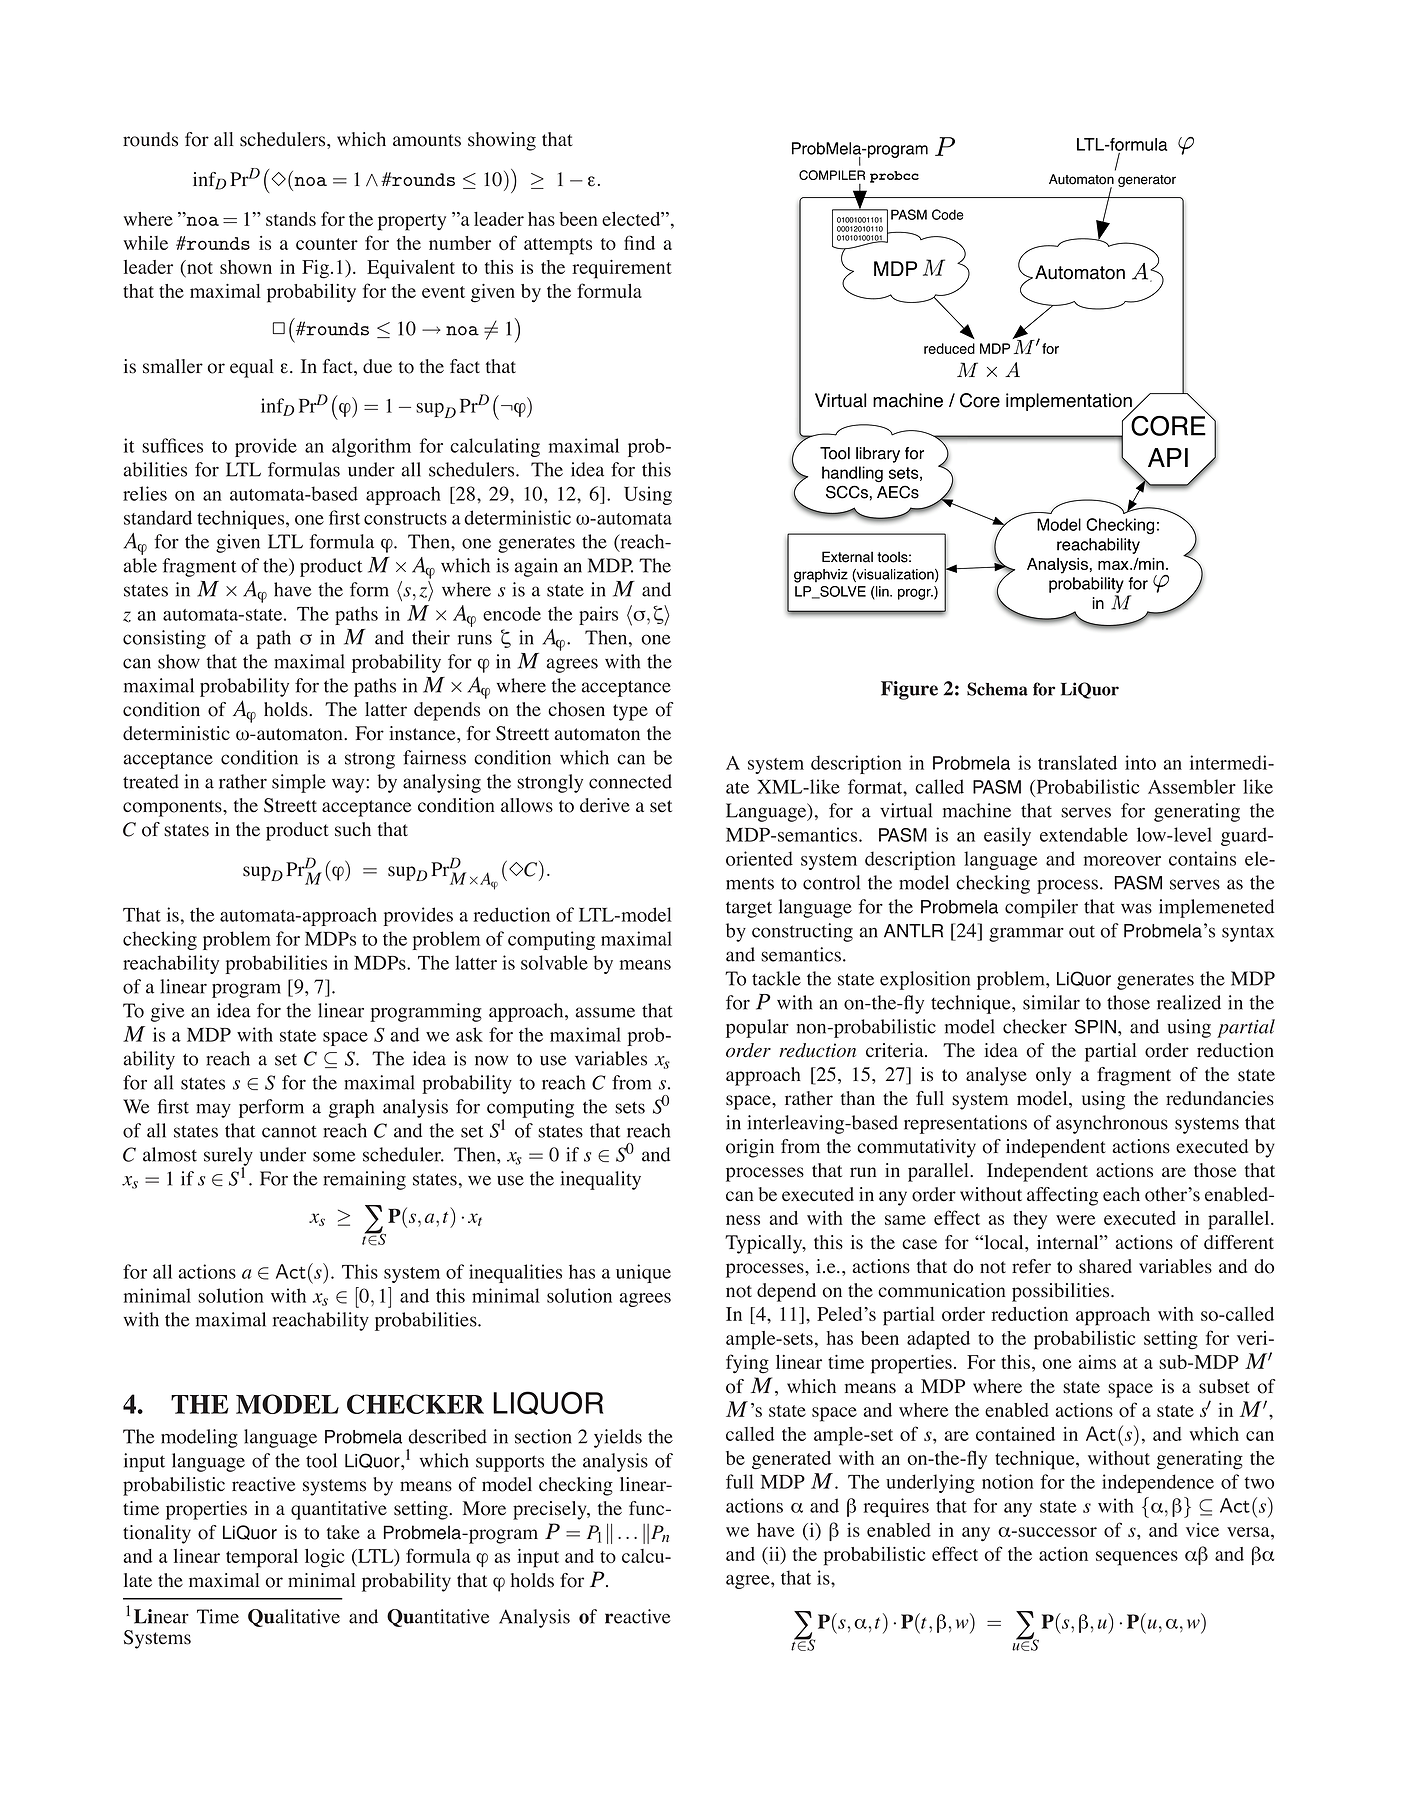 This image has height=1815, width=1402. I want to click on consisting, so click(164, 639).
